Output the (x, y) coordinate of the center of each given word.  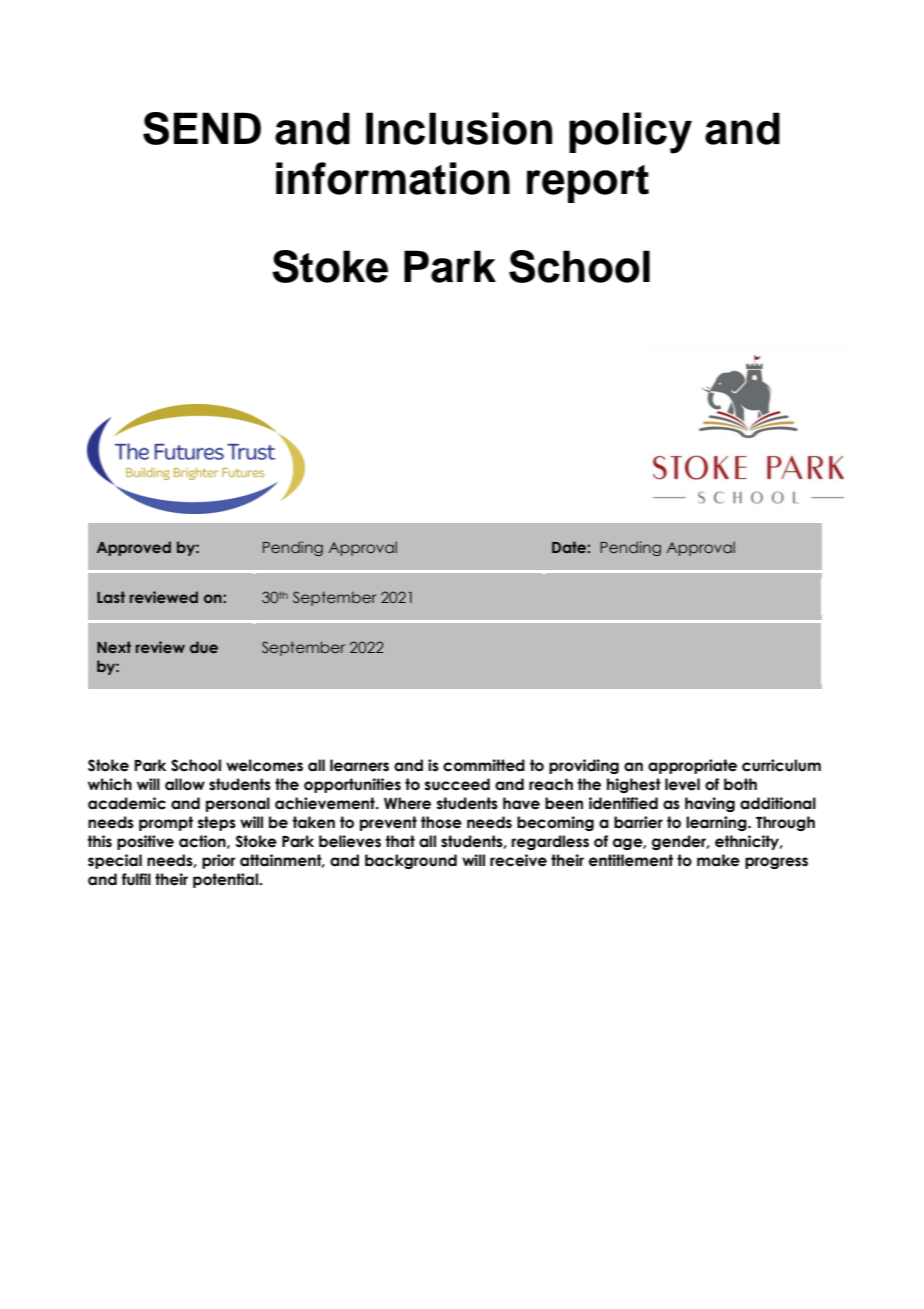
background (411, 861)
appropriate (692, 766)
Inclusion (459, 128)
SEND (202, 128)
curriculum (781, 765)
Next (114, 647)
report (588, 184)
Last (111, 597)
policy (630, 133)
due (204, 647)
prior (218, 861)
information (393, 178)
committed (484, 765)
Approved (134, 548)
